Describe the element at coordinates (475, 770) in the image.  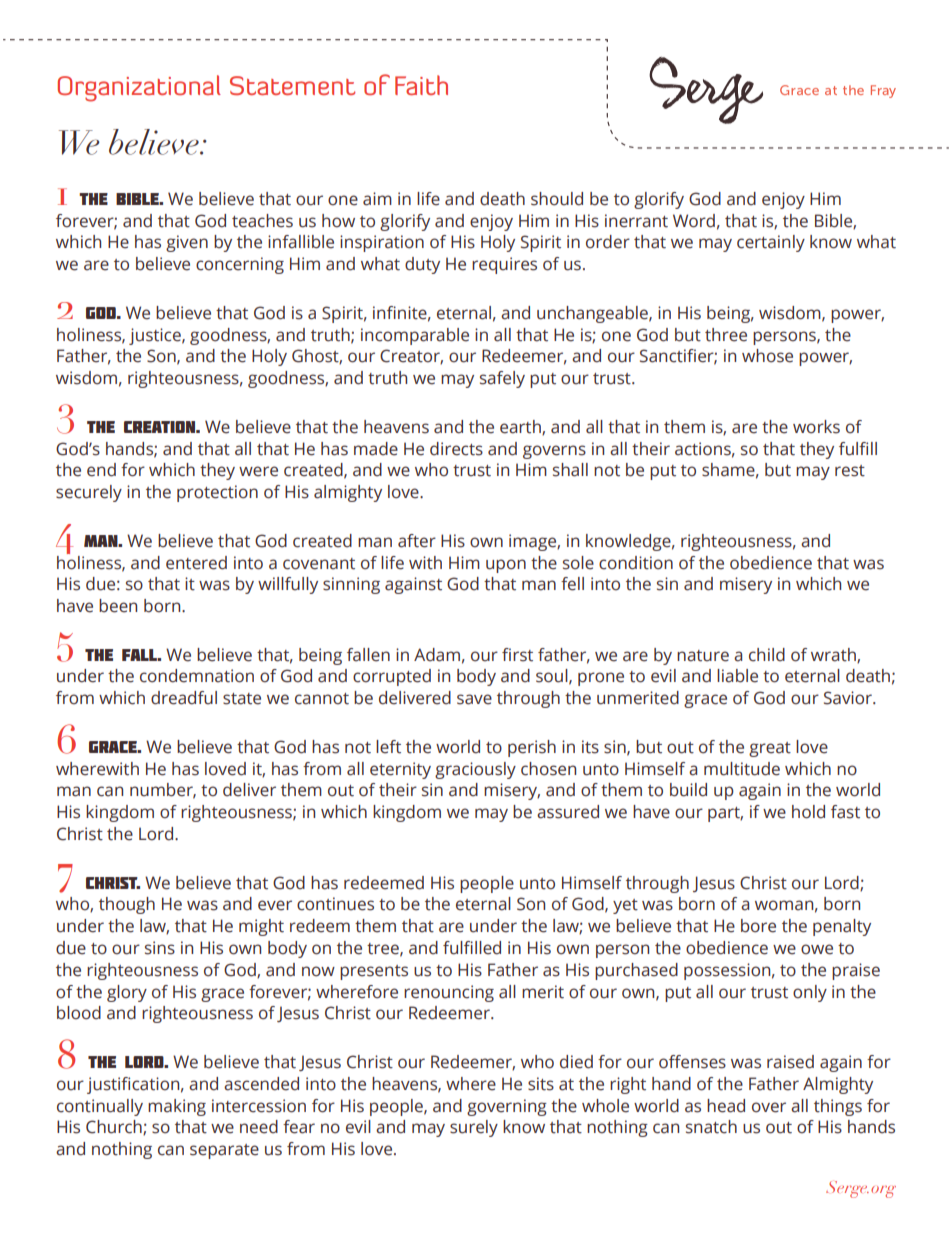
I see `graciously` at that location.
